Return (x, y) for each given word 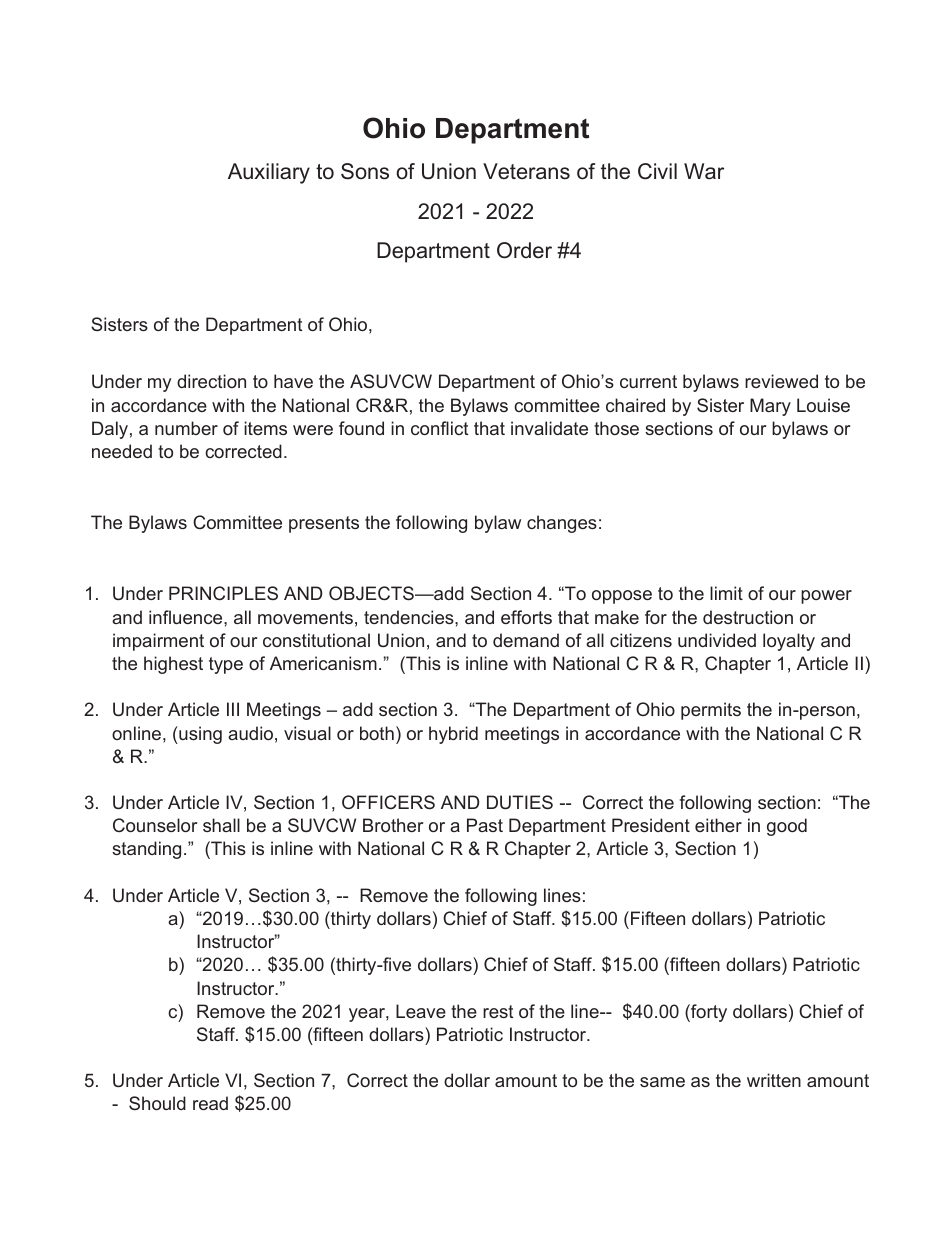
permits (711, 711)
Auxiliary (269, 173)
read (210, 1103)
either (718, 825)
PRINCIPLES (223, 593)
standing (146, 850)
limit (726, 593)
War (704, 171)
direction (211, 381)
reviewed (781, 381)
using (199, 735)
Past (485, 825)
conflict (439, 428)
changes (562, 524)
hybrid (453, 735)
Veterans (526, 171)
